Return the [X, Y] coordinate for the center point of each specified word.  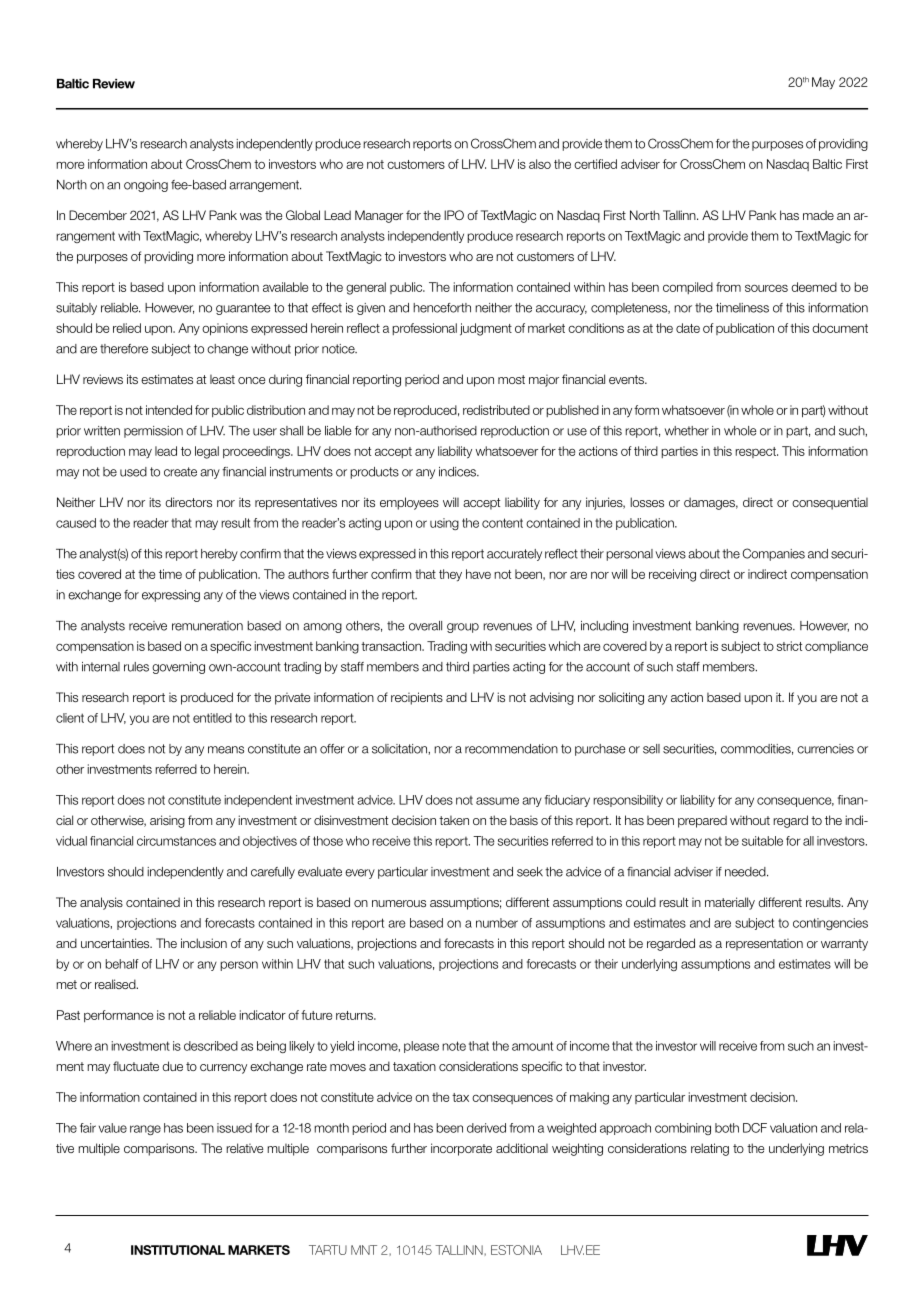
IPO [454, 215]
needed [746, 872]
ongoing [146, 186]
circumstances [176, 841]
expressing [171, 596]
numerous [399, 903]
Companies [773, 554]
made [818, 215]
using [444, 524]
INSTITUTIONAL [178, 1250]
